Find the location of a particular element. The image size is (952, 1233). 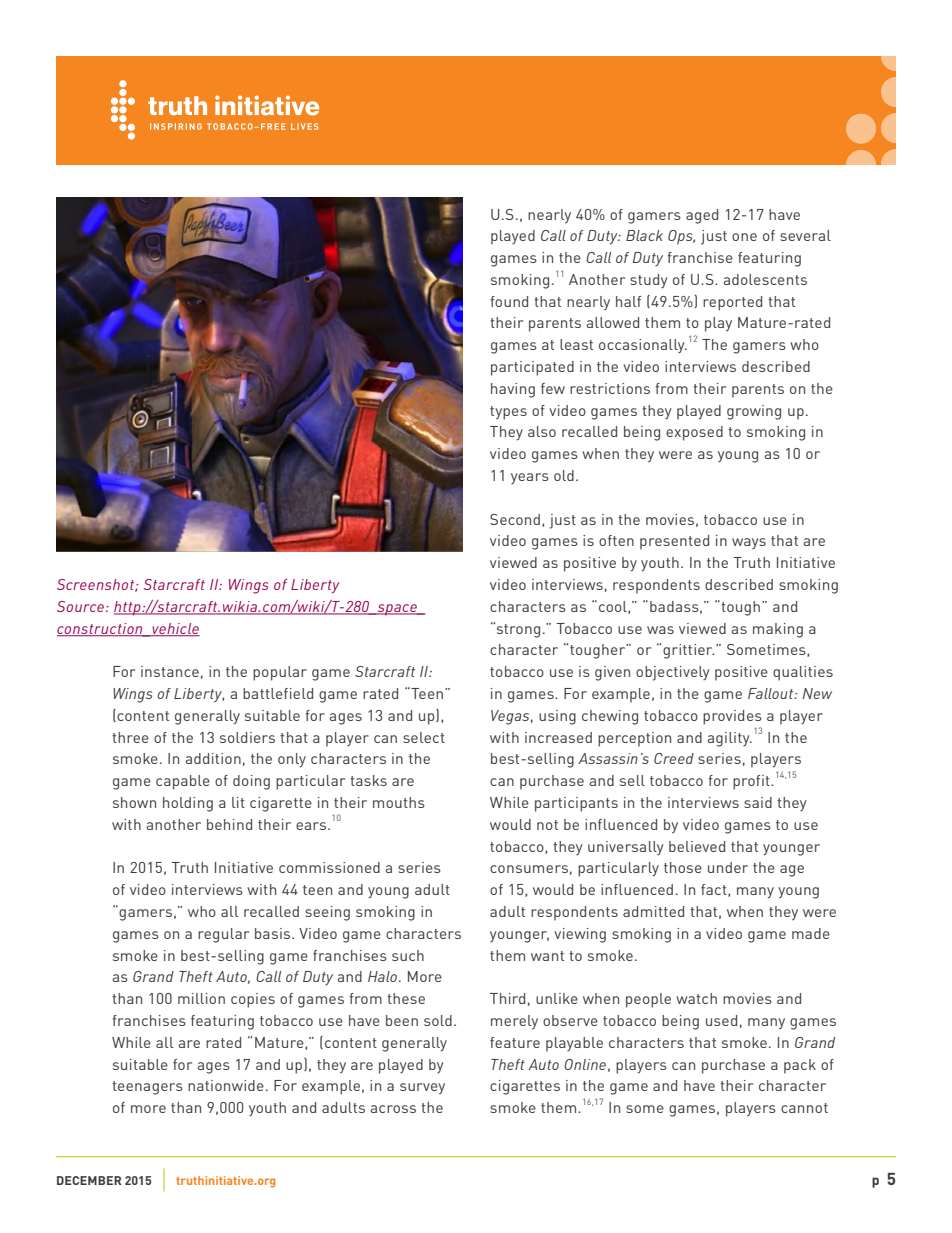

aged is located at coordinates (702, 216).
